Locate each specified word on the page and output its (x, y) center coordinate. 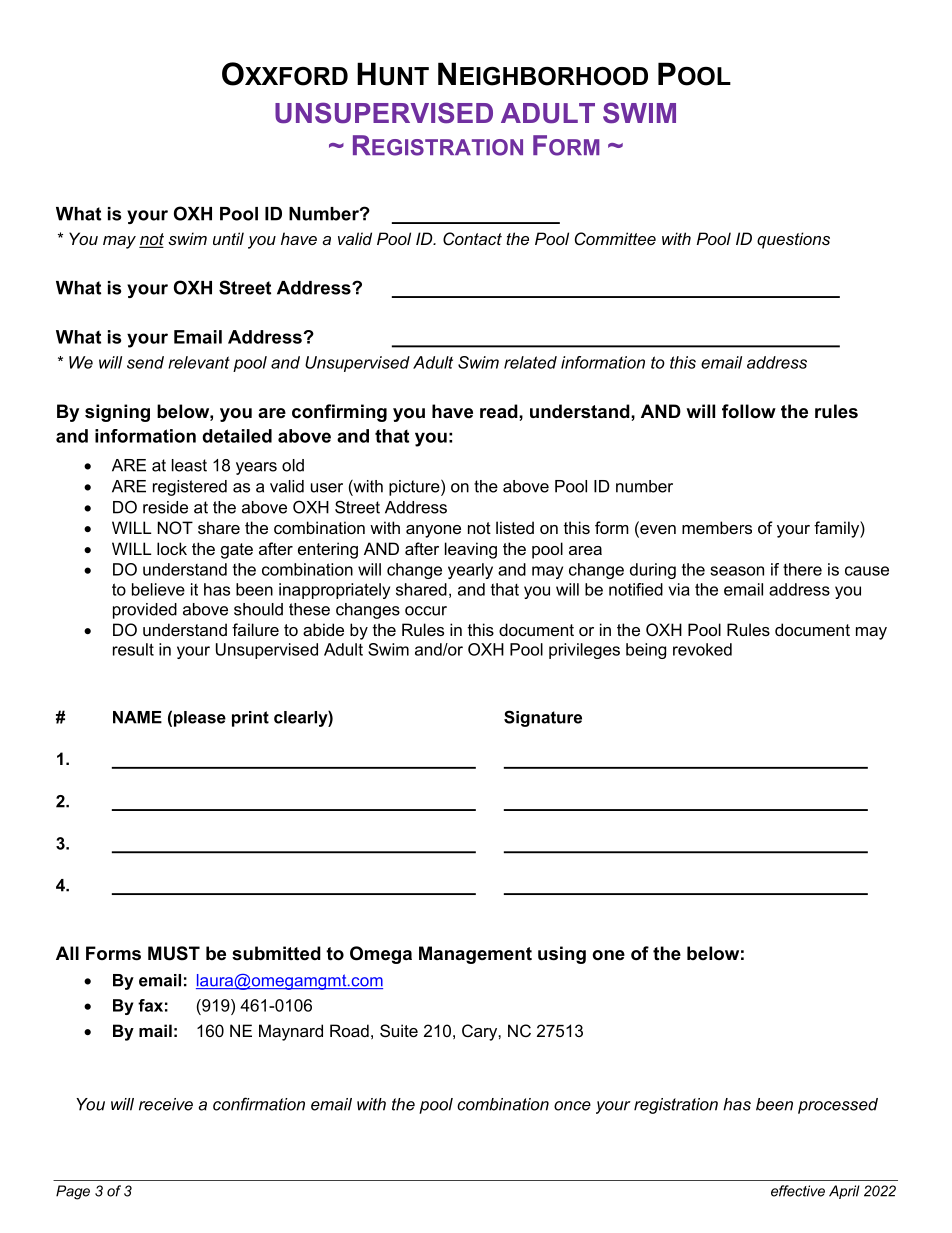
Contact (472, 238)
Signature (543, 718)
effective (798, 1191)
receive (166, 1104)
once (572, 1106)
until (228, 238)
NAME (137, 717)
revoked (702, 649)
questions (793, 240)
